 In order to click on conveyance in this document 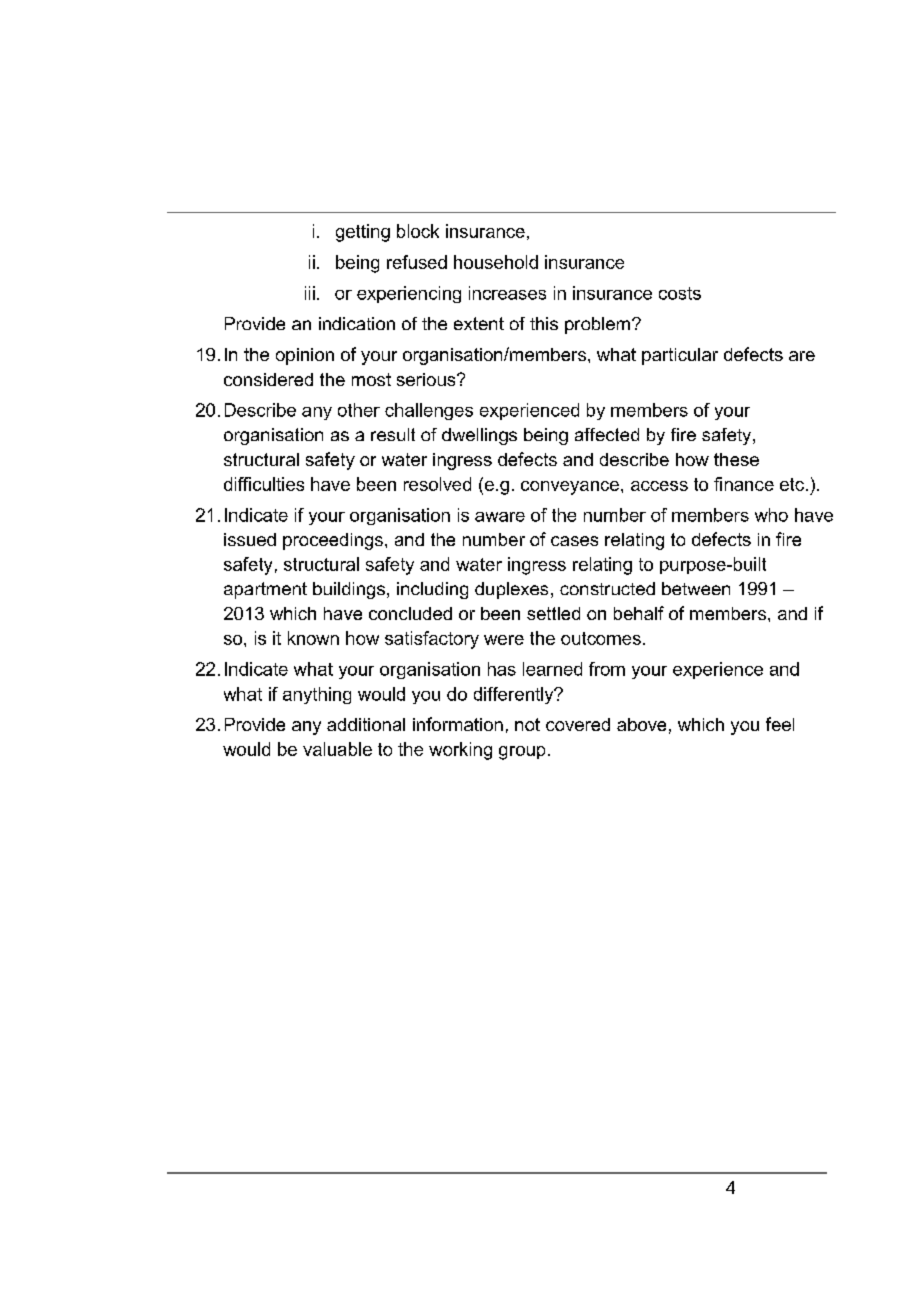, I will do `click(570, 488)`.
